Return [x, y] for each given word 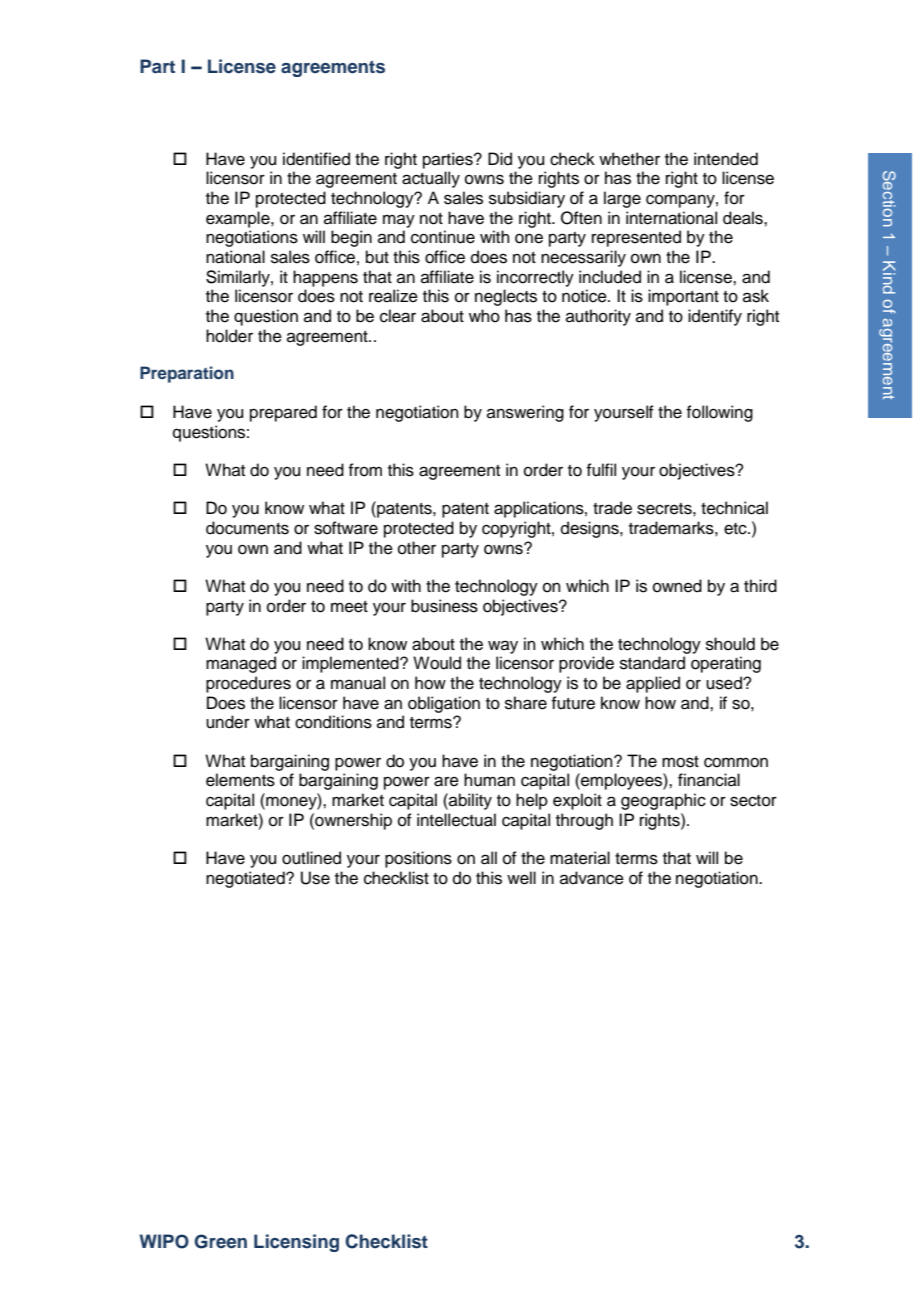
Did [500, 159]
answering [525, 413]
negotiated [246, 879]
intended [726, 159]
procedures [248, 684]
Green [220, 1241]
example [239, 219]
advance [592, 878]
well [521, 878]
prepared [283, 413]
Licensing [296, 1243]
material [580, 858]
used [725, 683]
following [720, 413]
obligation [444, 704]
